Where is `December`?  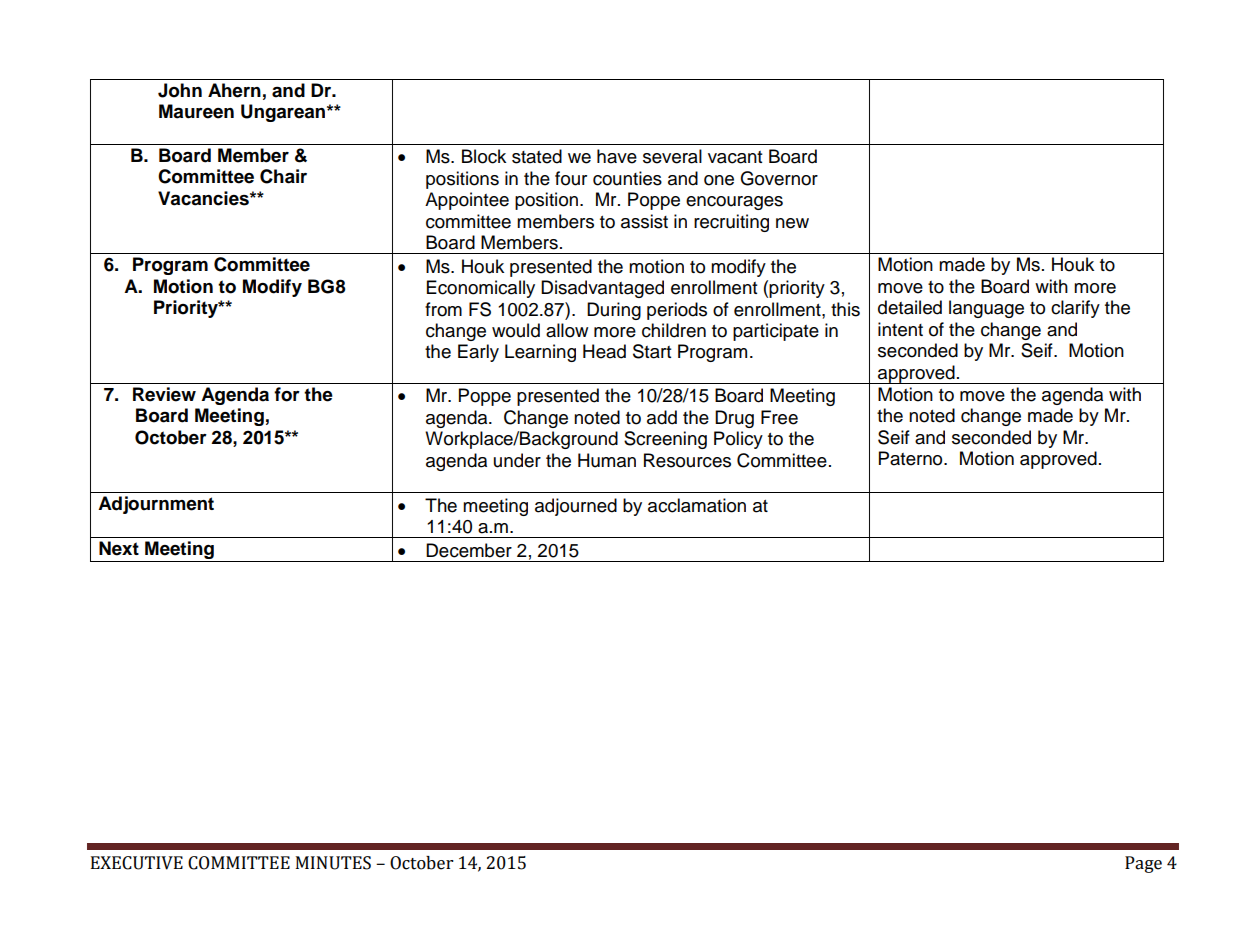 December is located at coordinates (469, 550).
